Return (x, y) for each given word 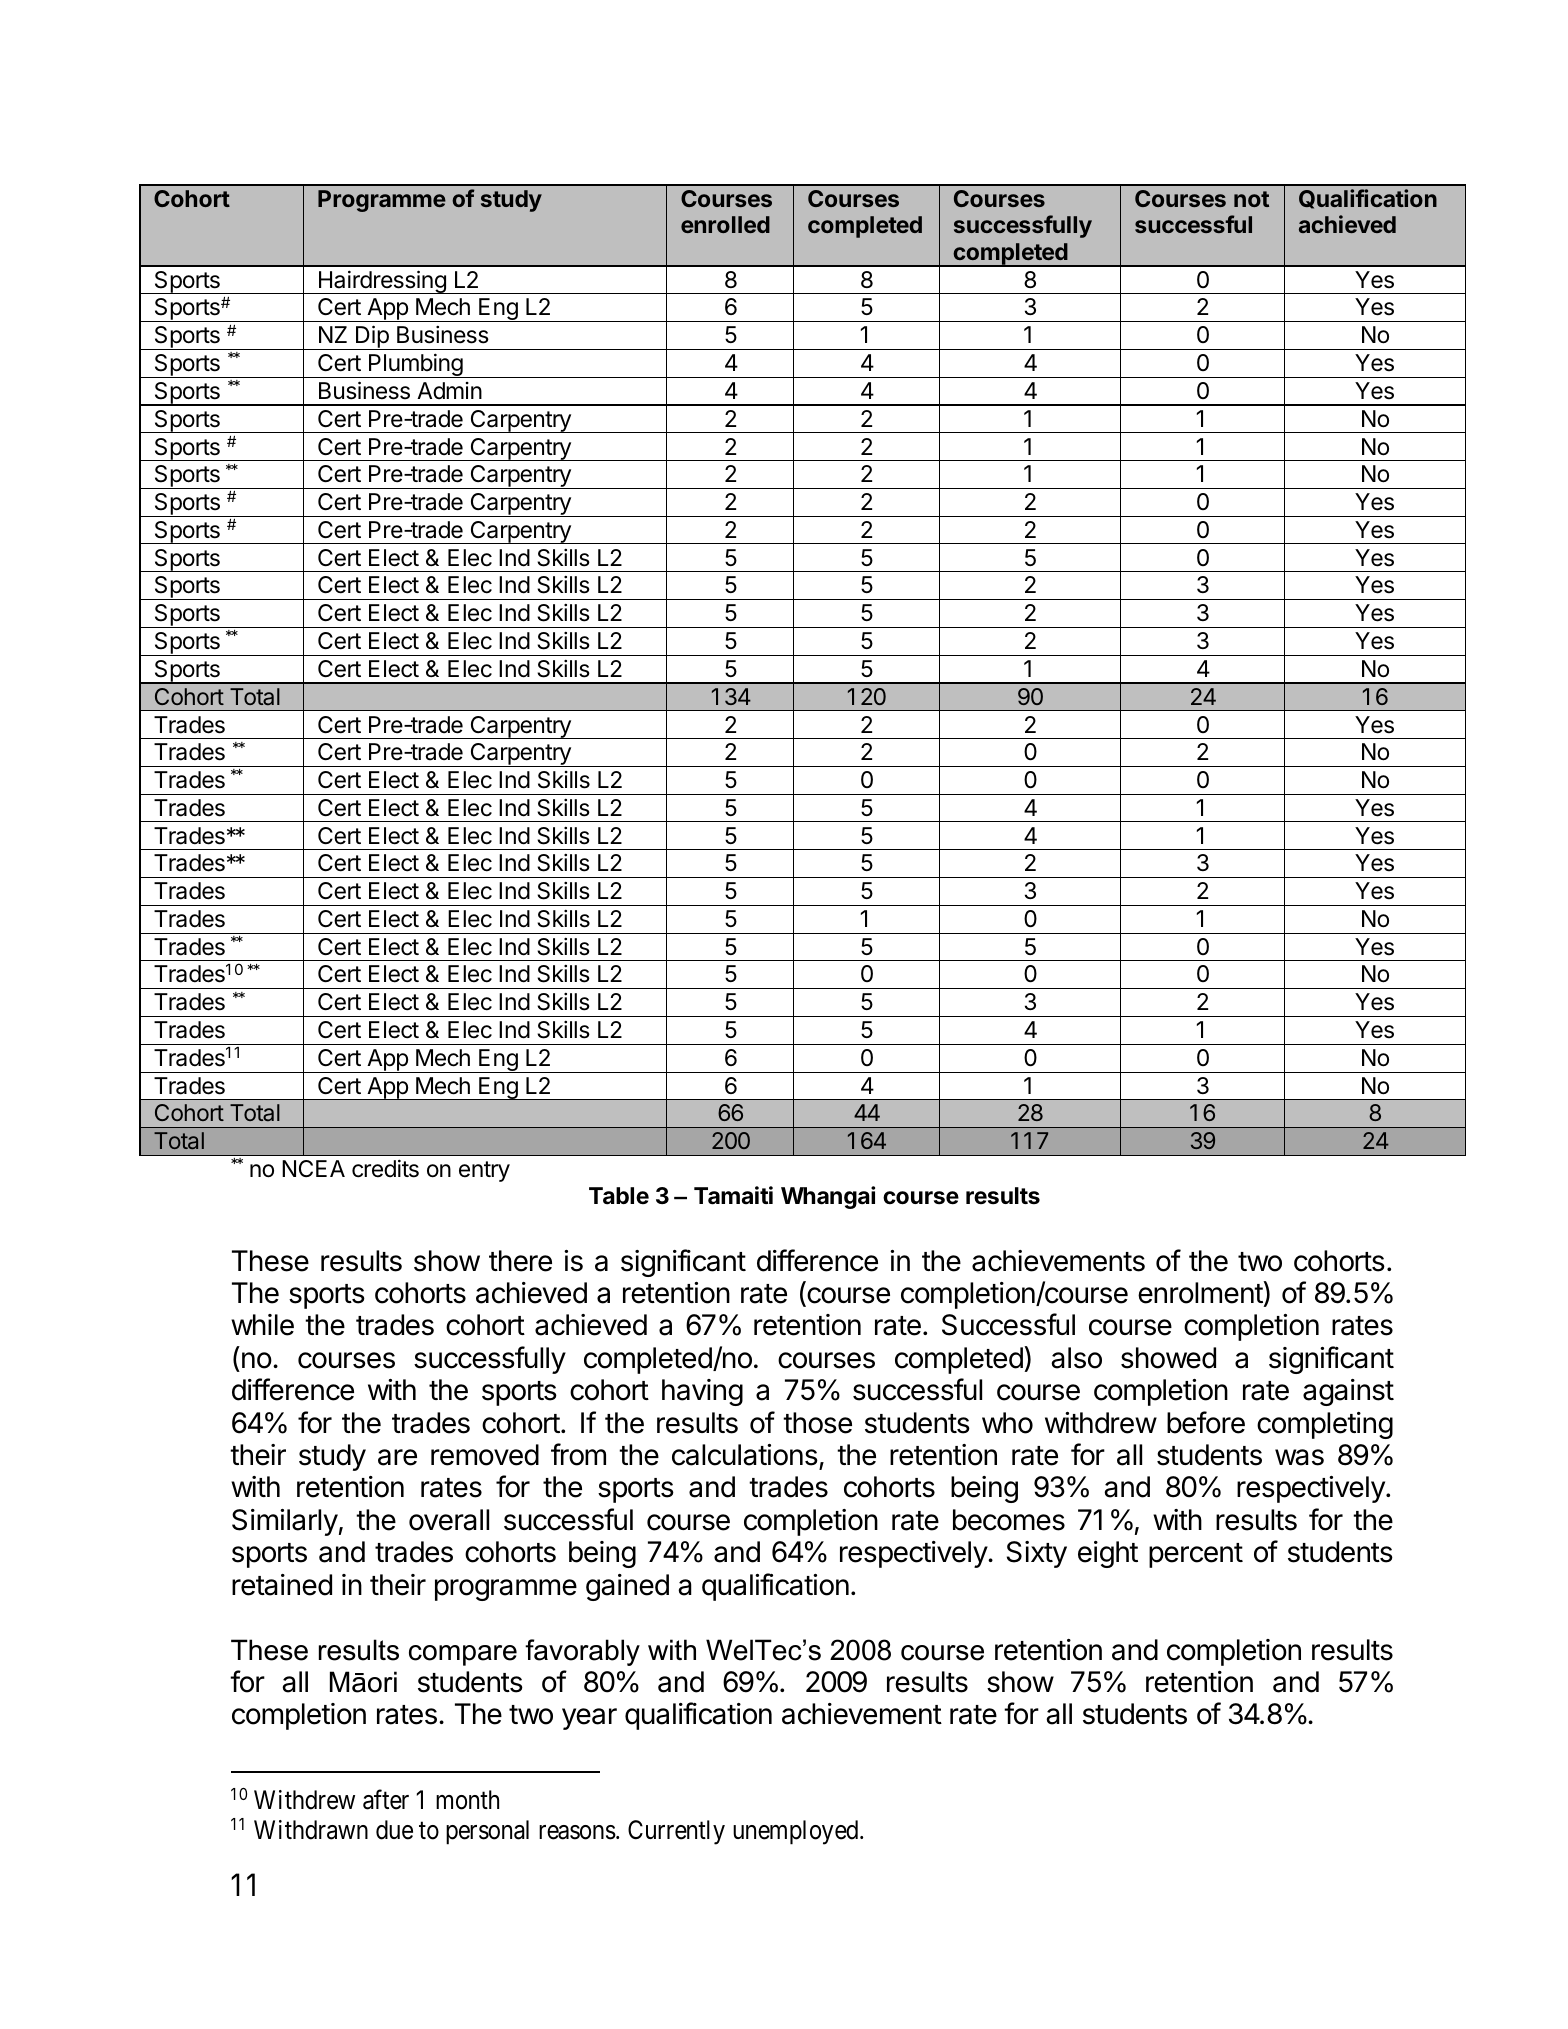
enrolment (1201, 1292)
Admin (449, 390)
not (1251, 199)
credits (385, 1168)
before (1206, 1422)
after (386, 1800)
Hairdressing (382, 282)
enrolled (725, 224)
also (1076, 1358)
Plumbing (415, 365)
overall (449, 1520)
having (702, 1392)
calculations (745, 1455)
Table (619, 1196)
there (520, 1261)
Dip (372, 337)
